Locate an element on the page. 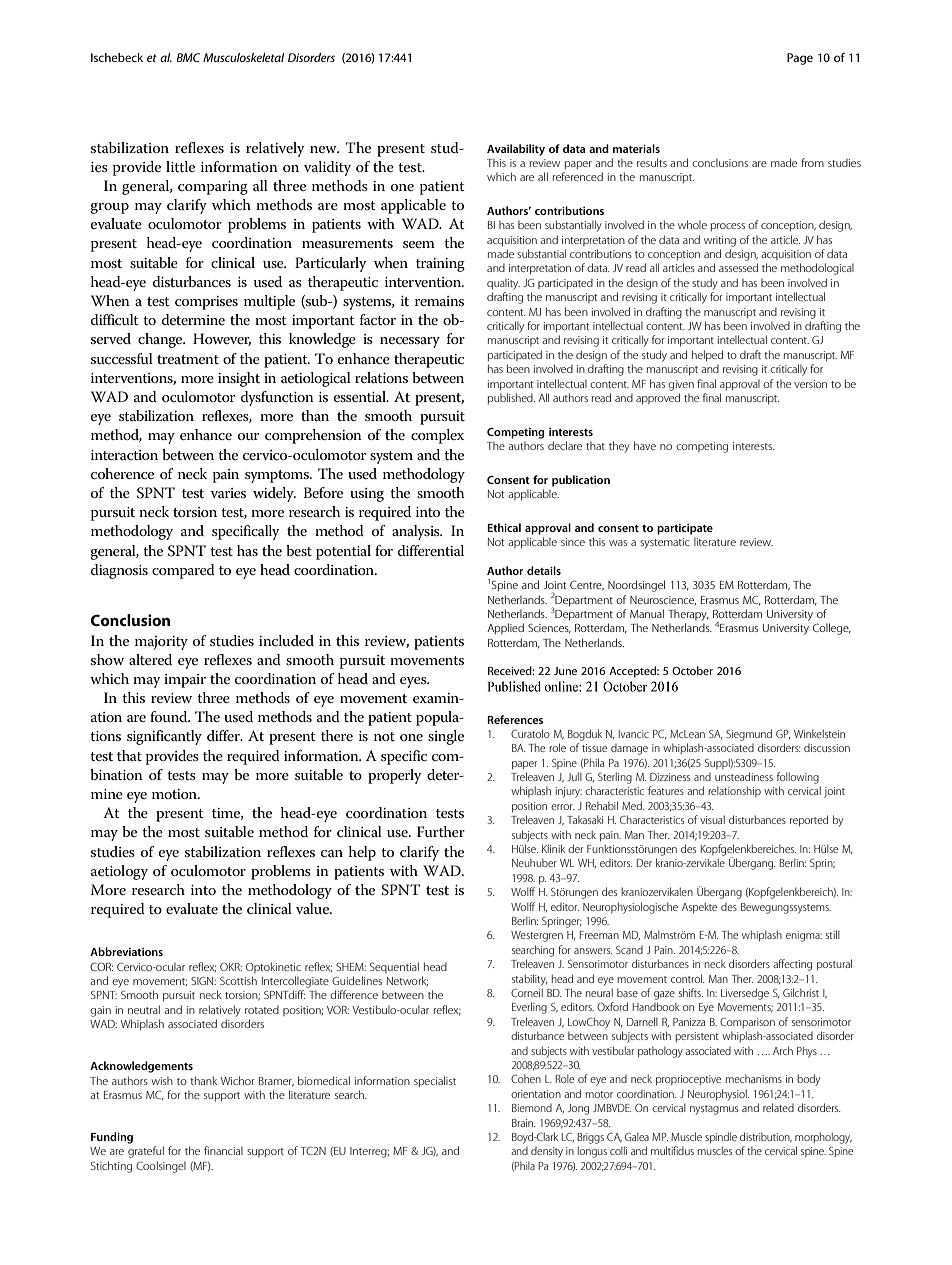 This page has width=952, height=1265. Availability is located at coordinates (516, 150).
